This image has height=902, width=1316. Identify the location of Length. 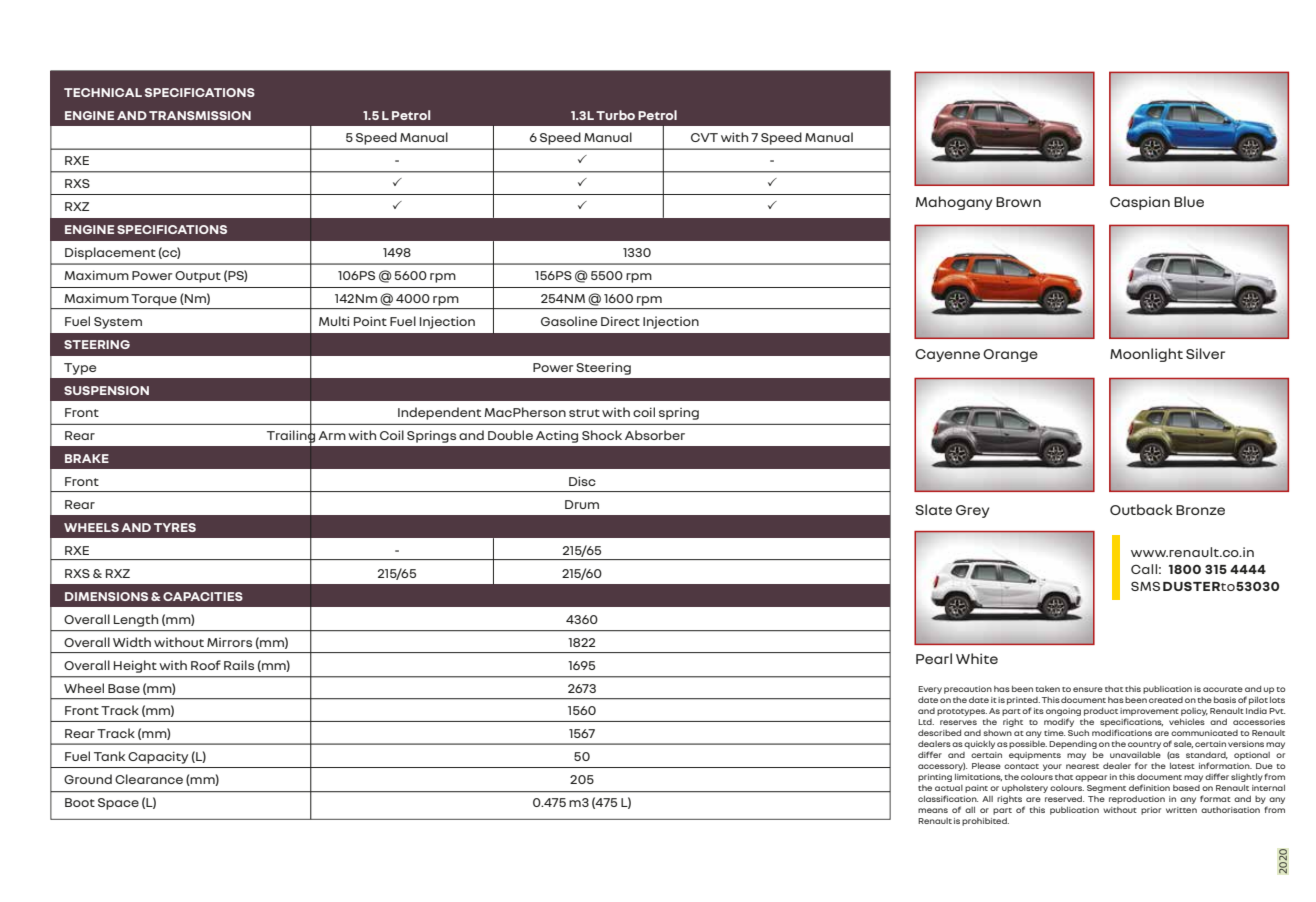
(136, 620).
